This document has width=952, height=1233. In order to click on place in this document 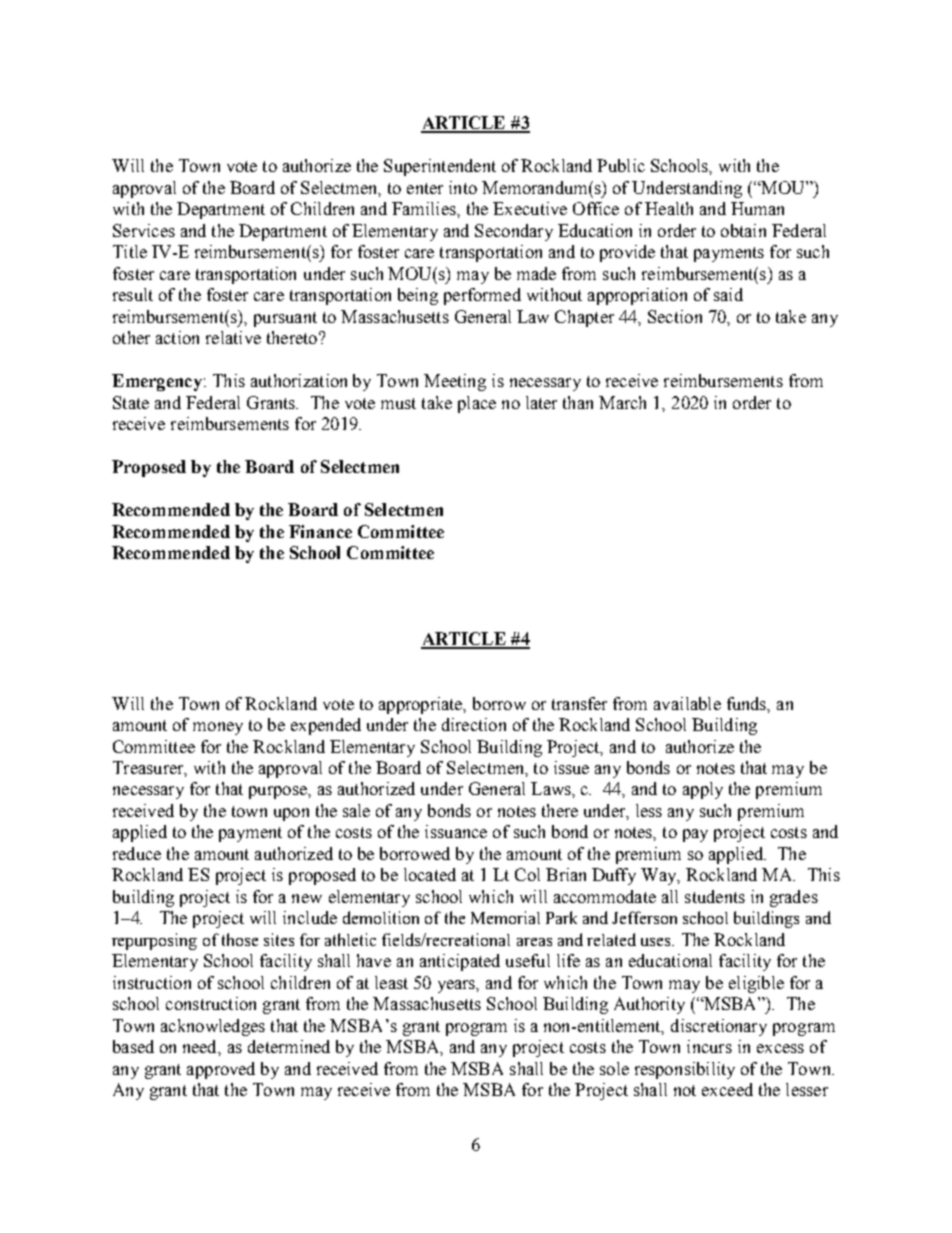, I will do `click(477, 404)`.
